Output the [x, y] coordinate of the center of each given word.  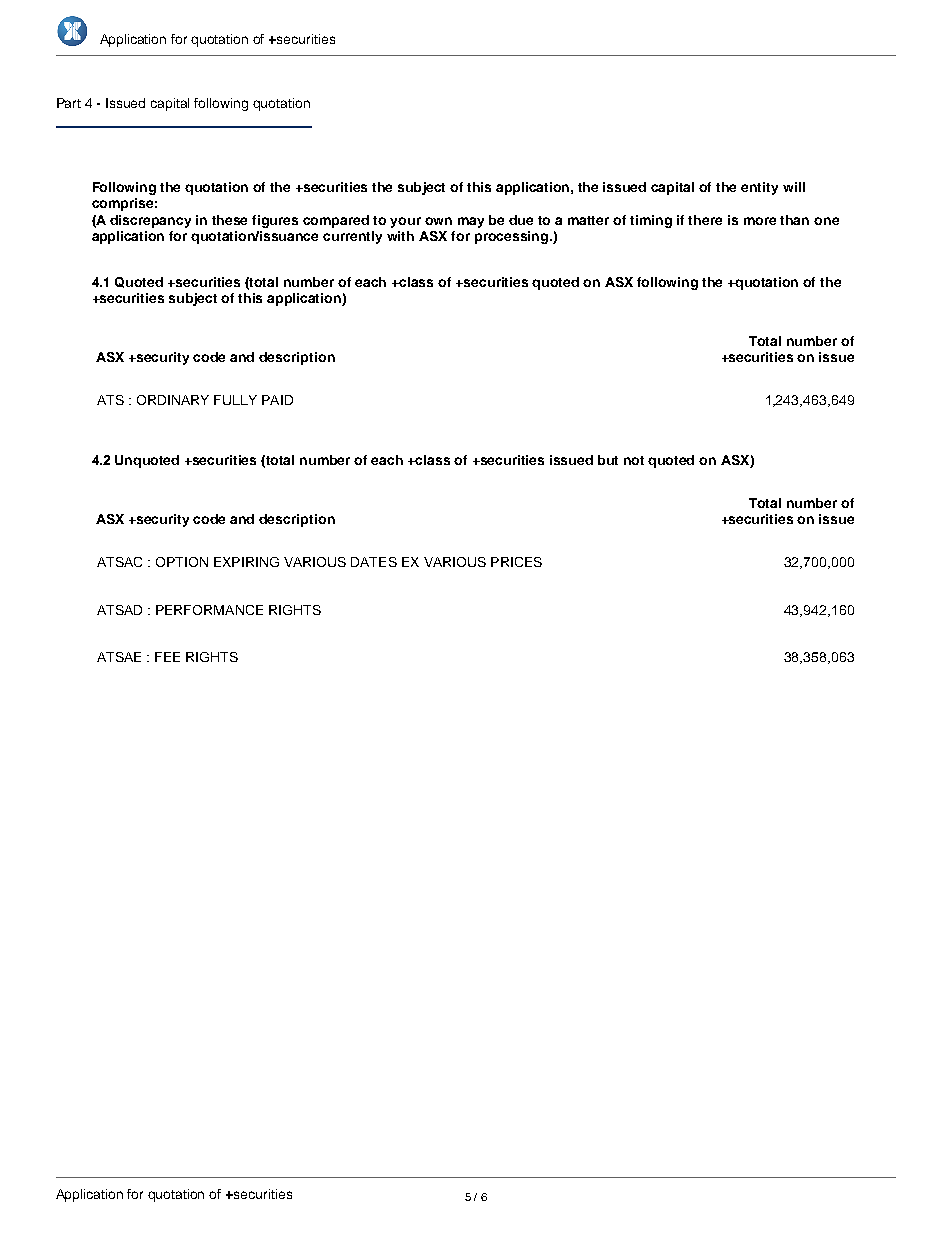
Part [69, 103]
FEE [167, 657]
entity [759, 188]
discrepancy [150, 221]
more [760, 221]
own [438, 221]
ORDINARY [173, 400]
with [400, 236]
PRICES [516, 562]
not [634, 460]
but [608, 460]
